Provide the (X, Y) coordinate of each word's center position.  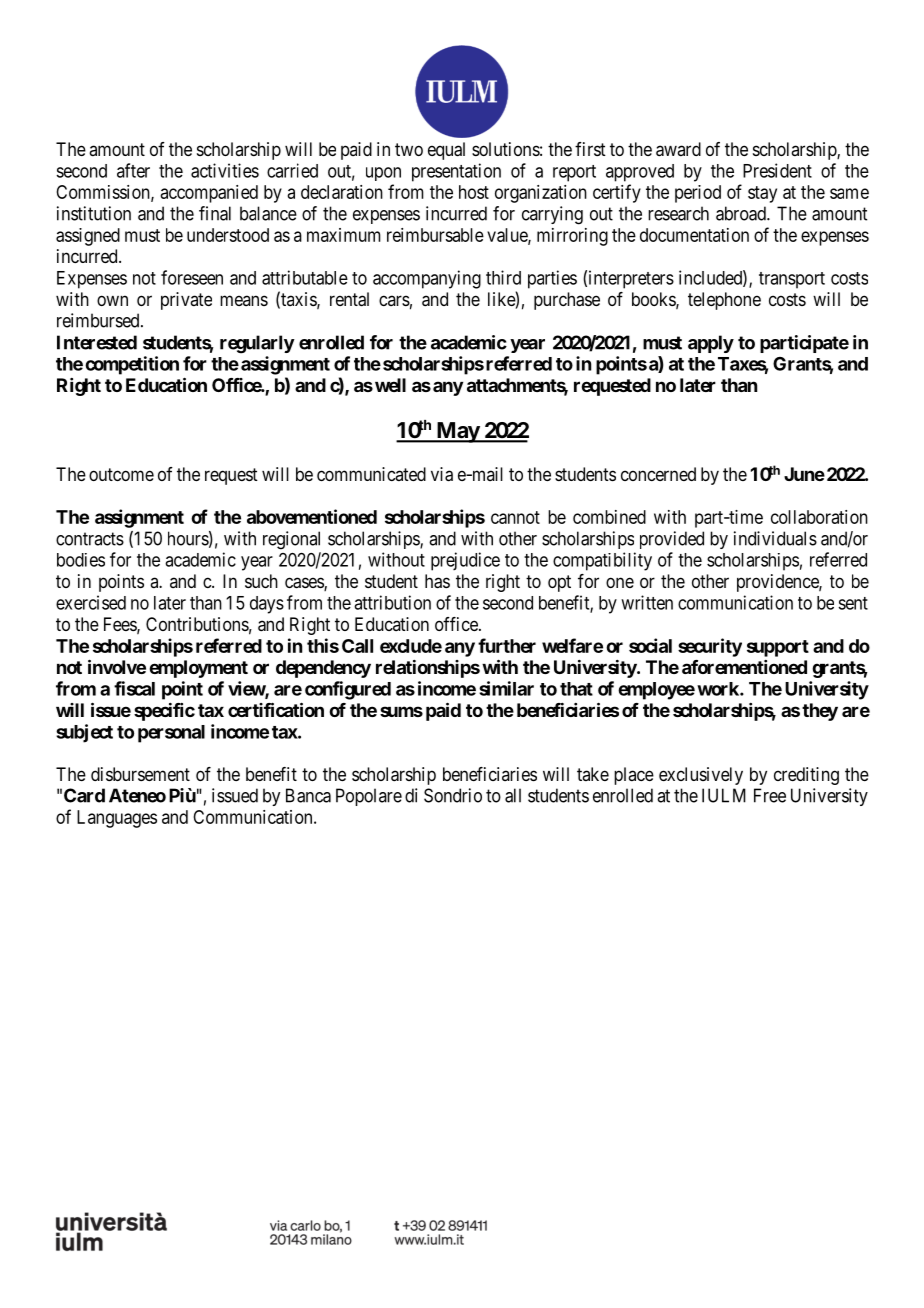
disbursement (140, 774)
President (777, 170)
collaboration (819, 517)
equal (446, 151)
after (133, 170)
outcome (121, 474)
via (442, 474)
